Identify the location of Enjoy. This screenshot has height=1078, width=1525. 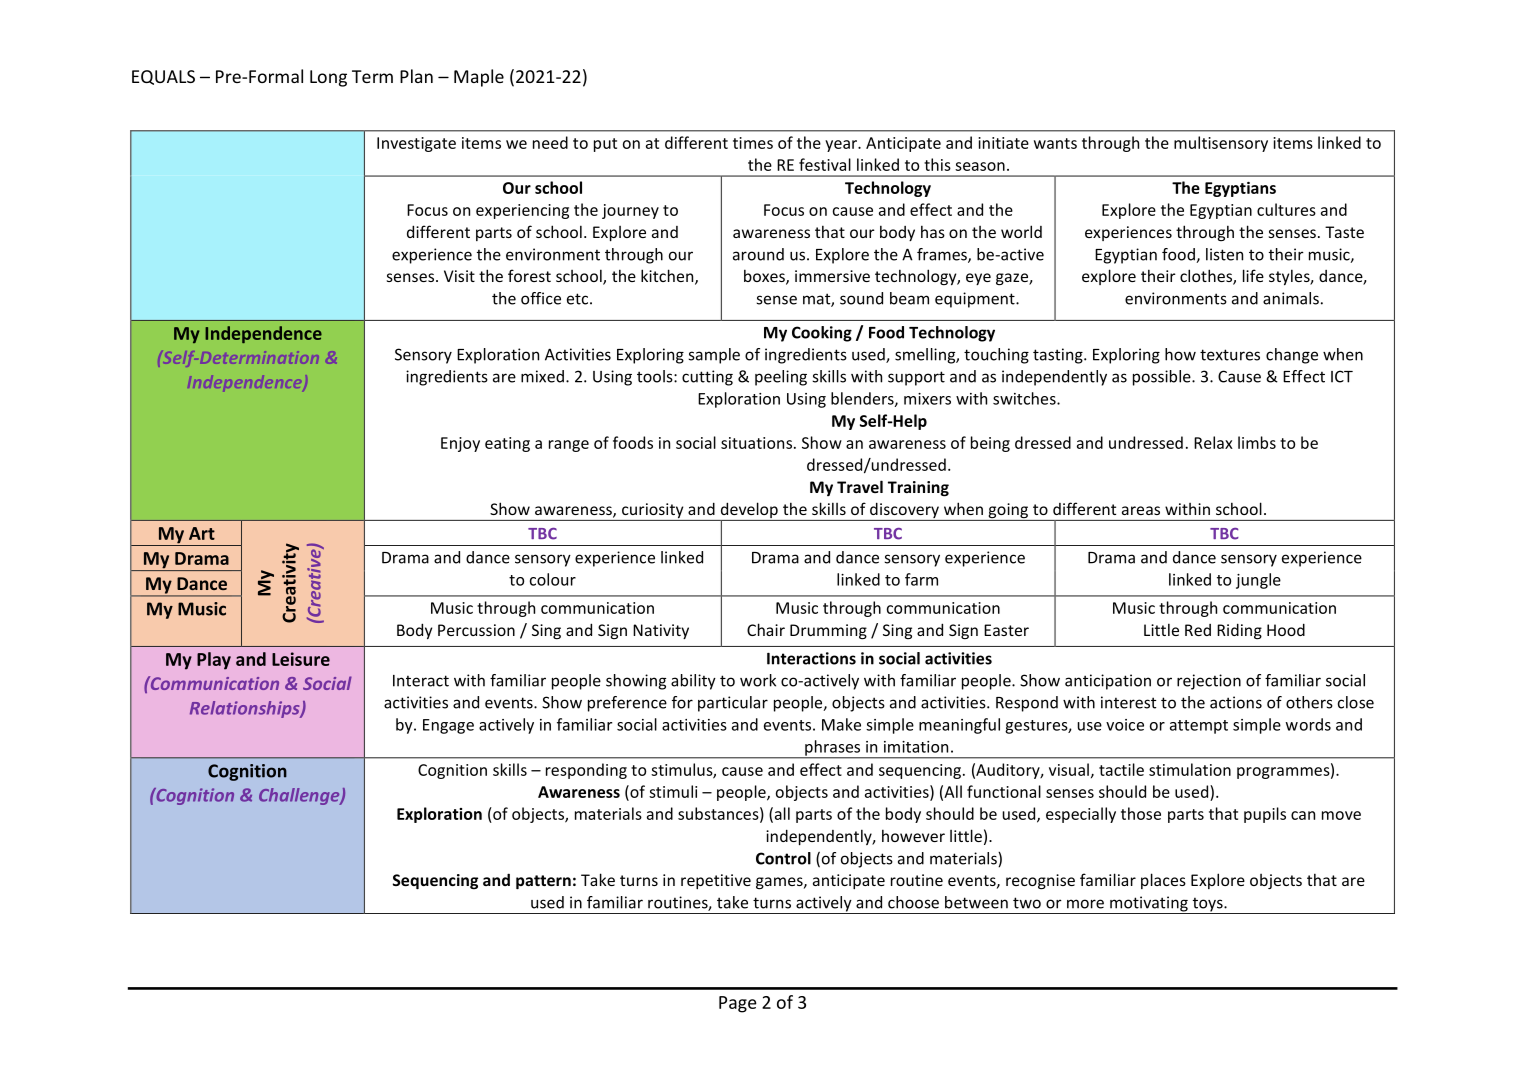
(460, 444).
